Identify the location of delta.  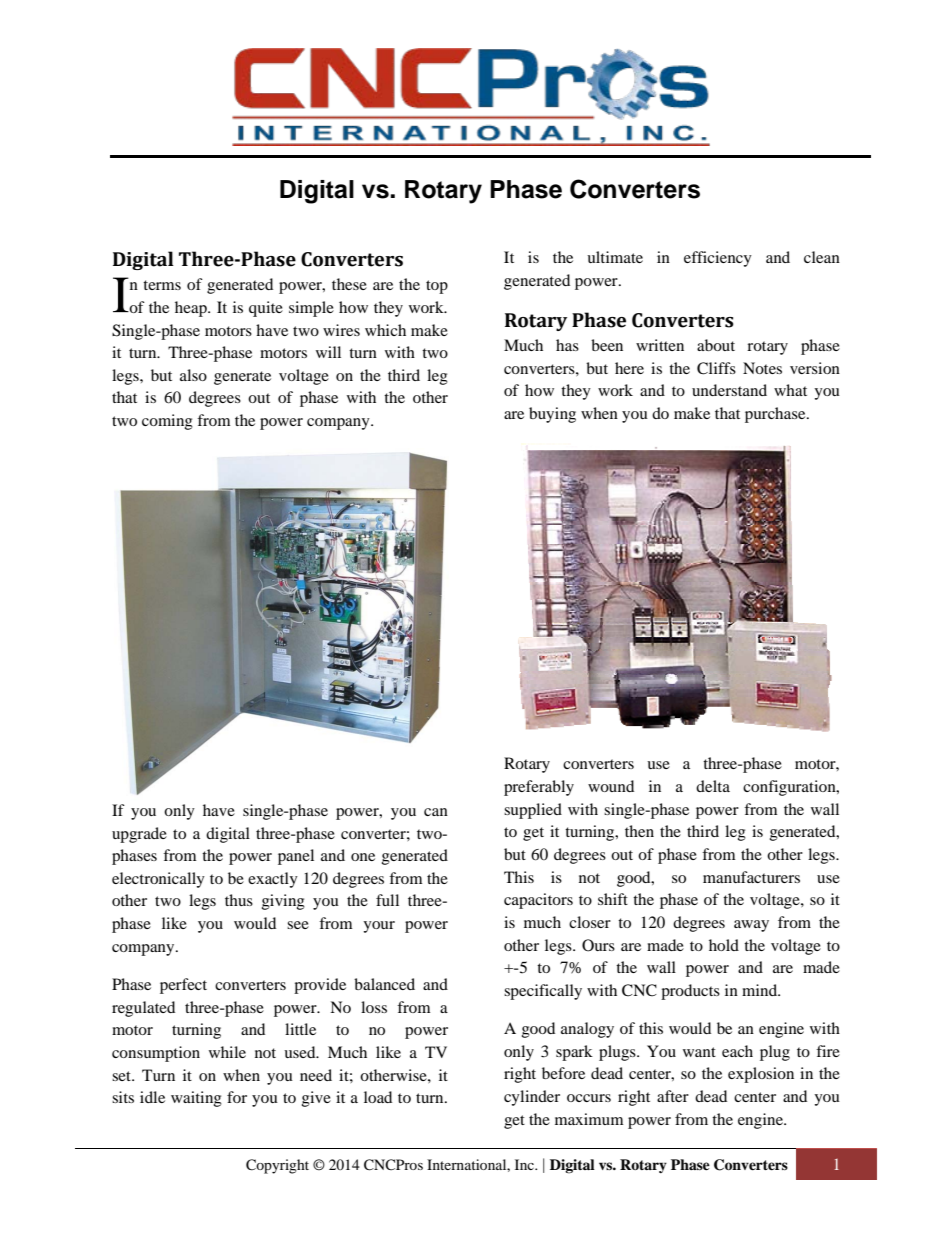
(713, 786).
